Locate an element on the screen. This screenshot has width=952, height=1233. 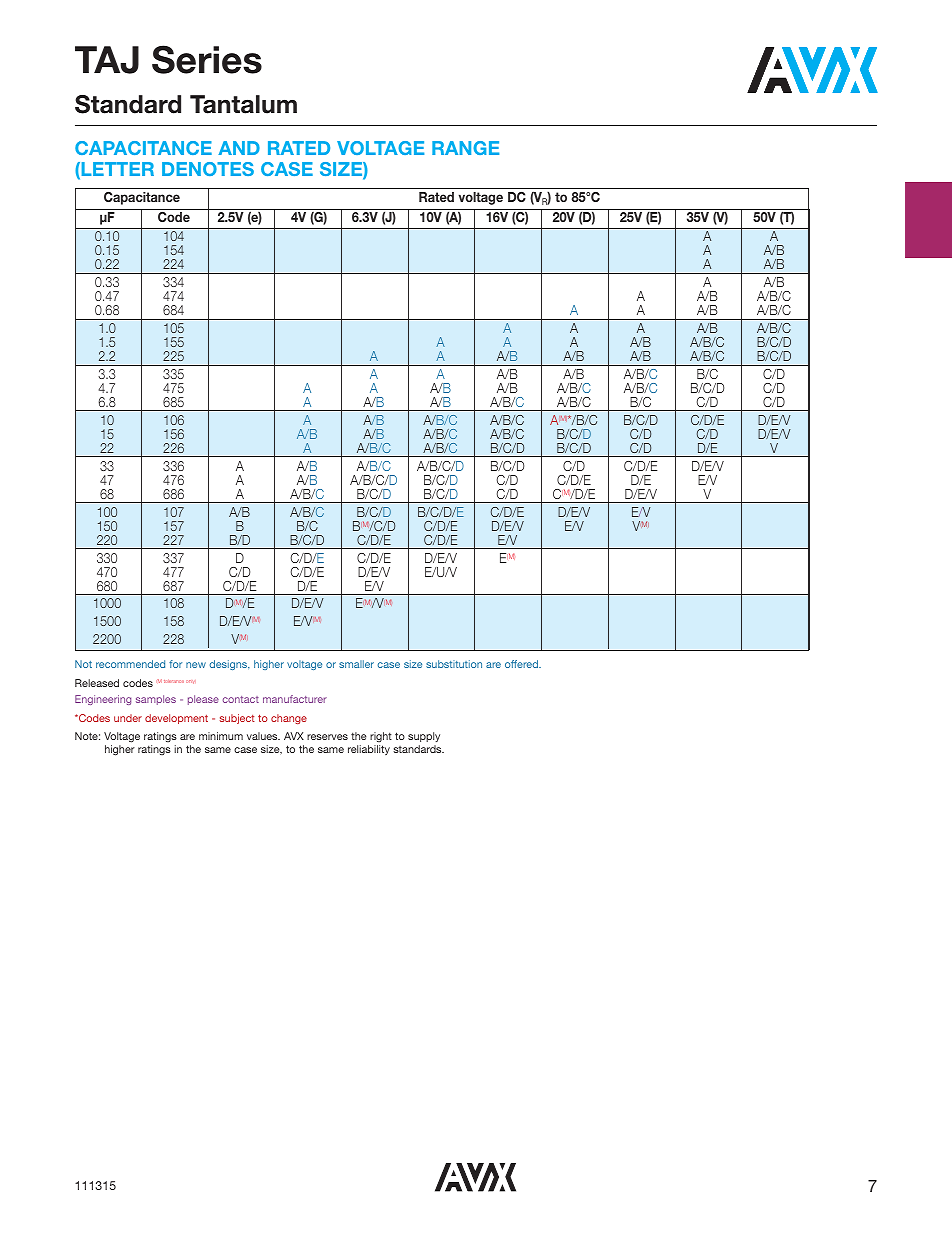
designs is located at coordinates (229, 665).
